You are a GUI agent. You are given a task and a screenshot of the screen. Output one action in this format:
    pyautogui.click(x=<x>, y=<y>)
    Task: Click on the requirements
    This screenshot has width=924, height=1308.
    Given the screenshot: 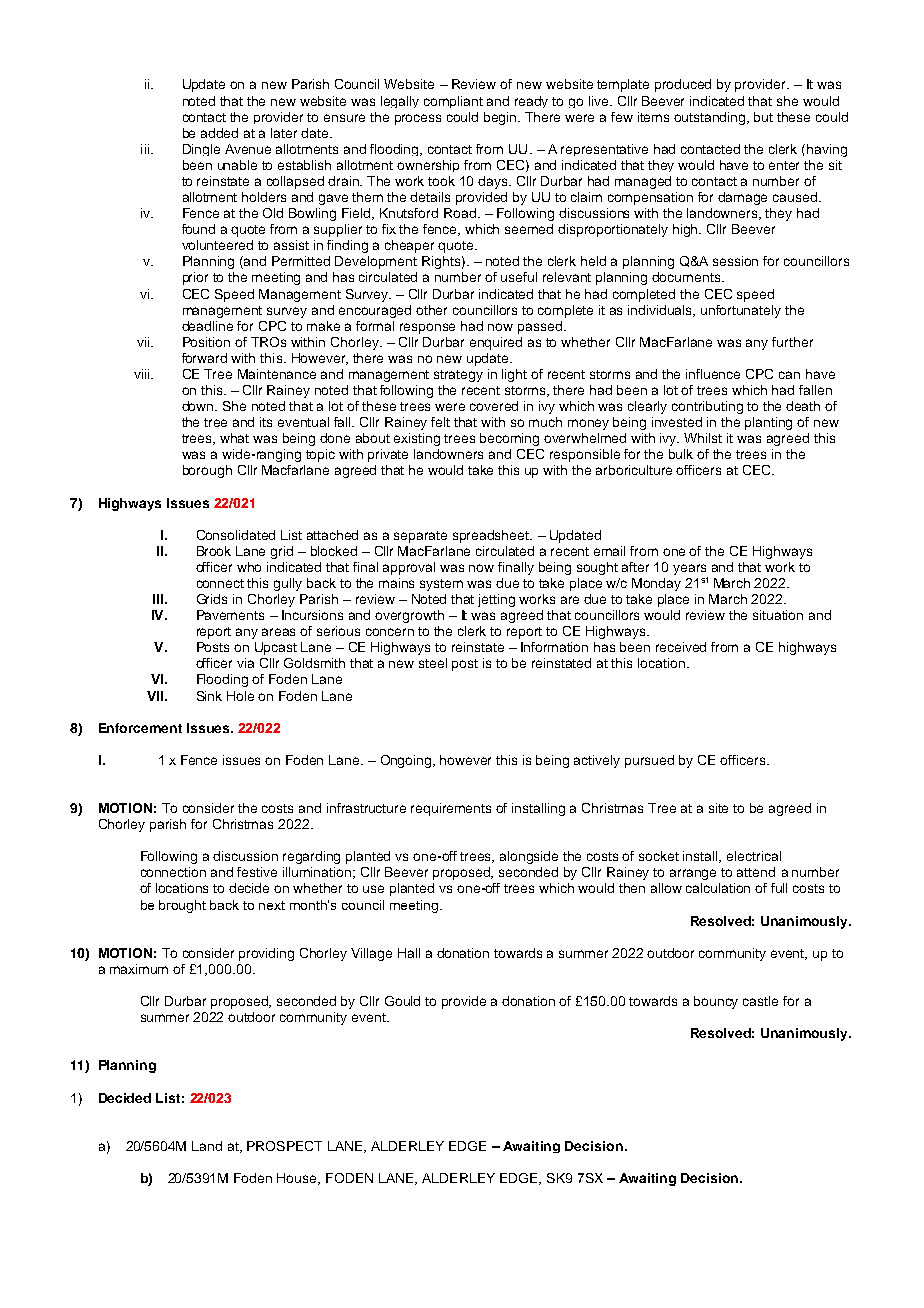 What is the action you would take?
    pyautogui.click(x=451, y=809)
